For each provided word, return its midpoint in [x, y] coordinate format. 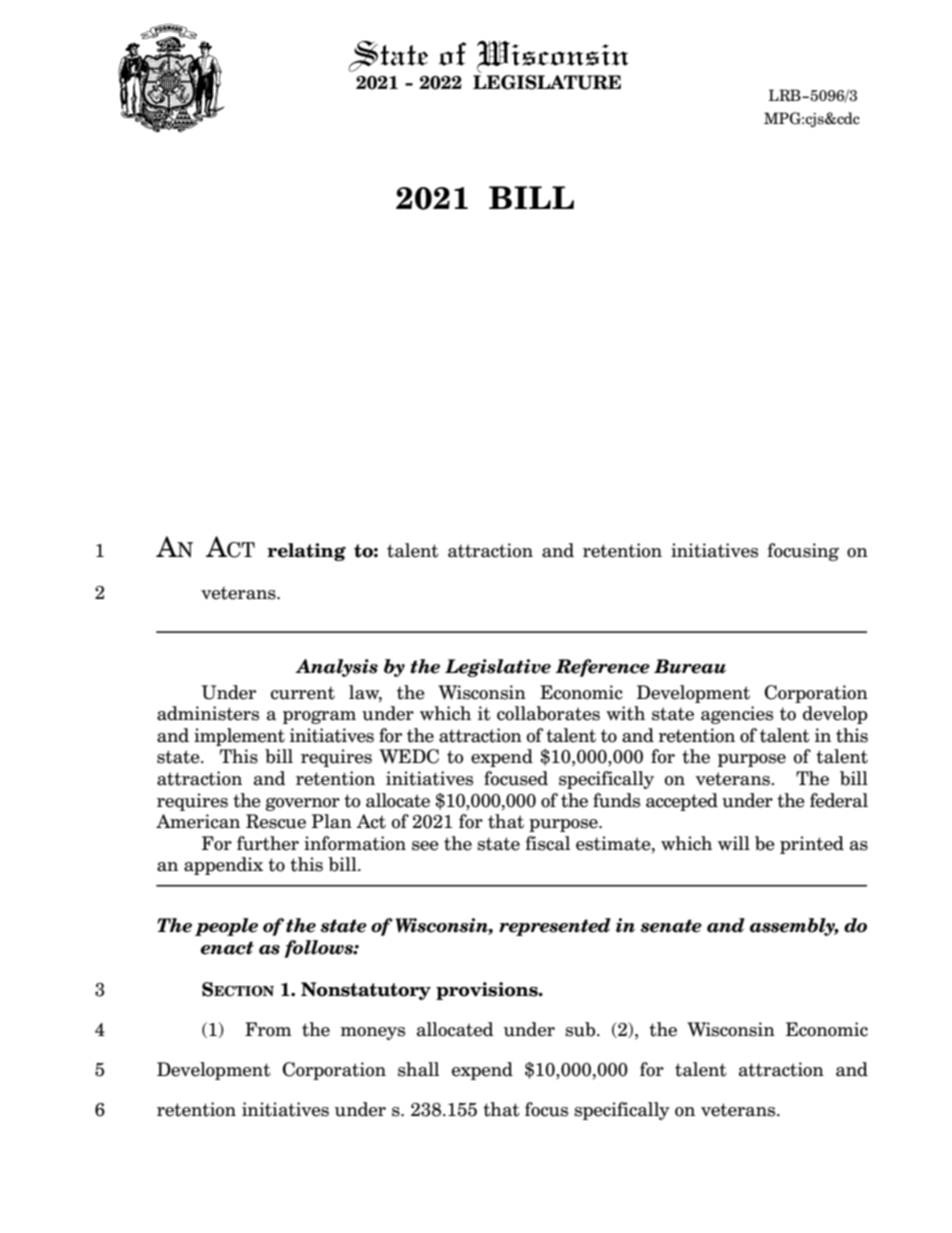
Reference [602, 668]
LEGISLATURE [547, 81]
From [268, 1029]
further [268, 843]
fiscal [547, 843]
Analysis [336, 668]
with [625, 713]
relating [306, 552]
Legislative [498, 668]
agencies [737, 715]
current [303, 693]
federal [839, 800]
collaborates [548, 713]
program [319, 717]
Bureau [690, 666]
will [734, 843]
